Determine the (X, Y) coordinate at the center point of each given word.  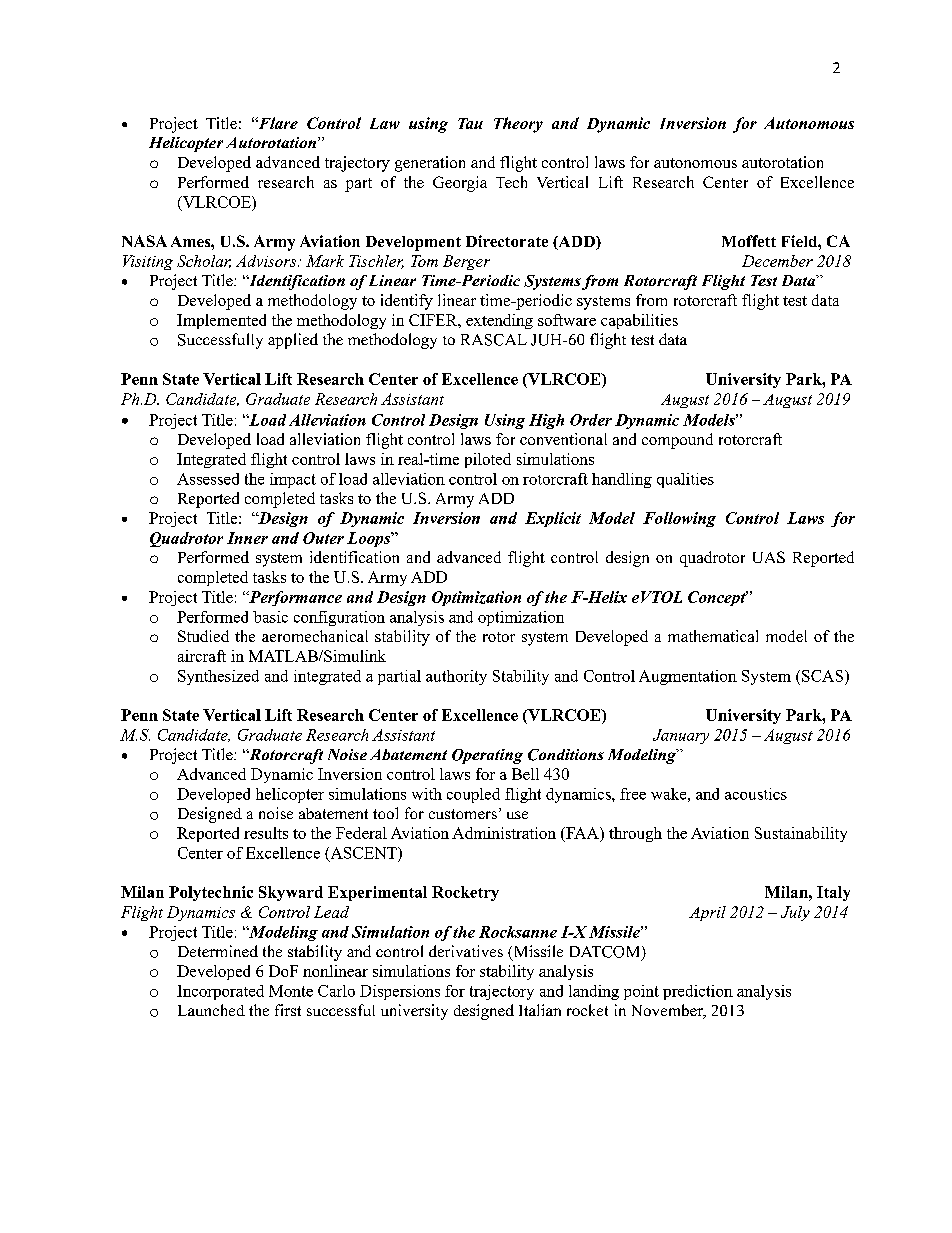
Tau (470, 123)
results (266, 833)
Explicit (553, 519)
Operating (487, 756)
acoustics (756, 794)
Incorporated (220, 992)
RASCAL (494, 340)
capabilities (639, 321)
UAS (769, 557)
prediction (698, 992)
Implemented (221, 321)
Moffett (749, 241)
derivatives (466, 951)
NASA (144, 241)
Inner (247, 538)
